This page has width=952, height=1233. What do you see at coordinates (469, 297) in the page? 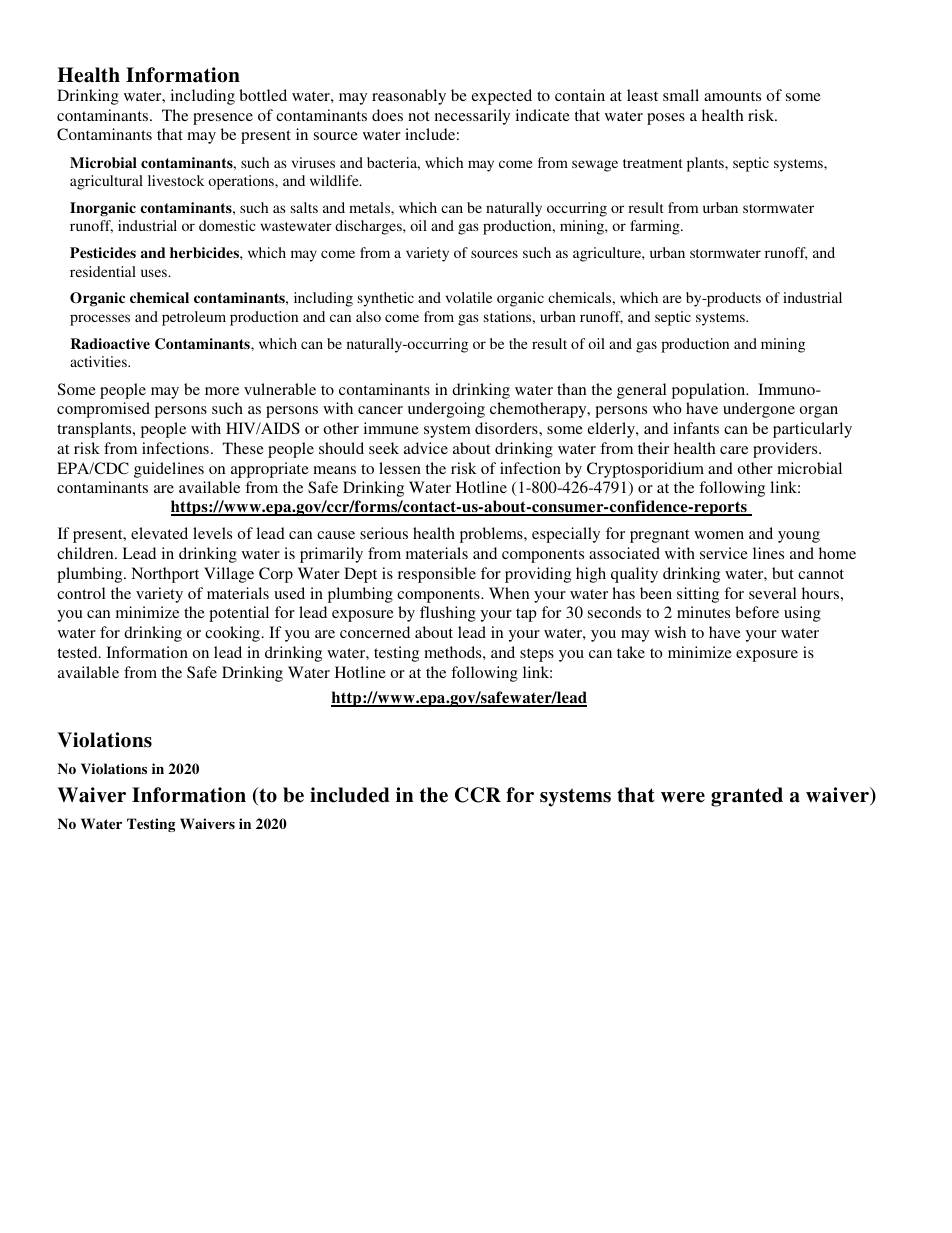
I see `volatile` at bounding box center [469, 297].
